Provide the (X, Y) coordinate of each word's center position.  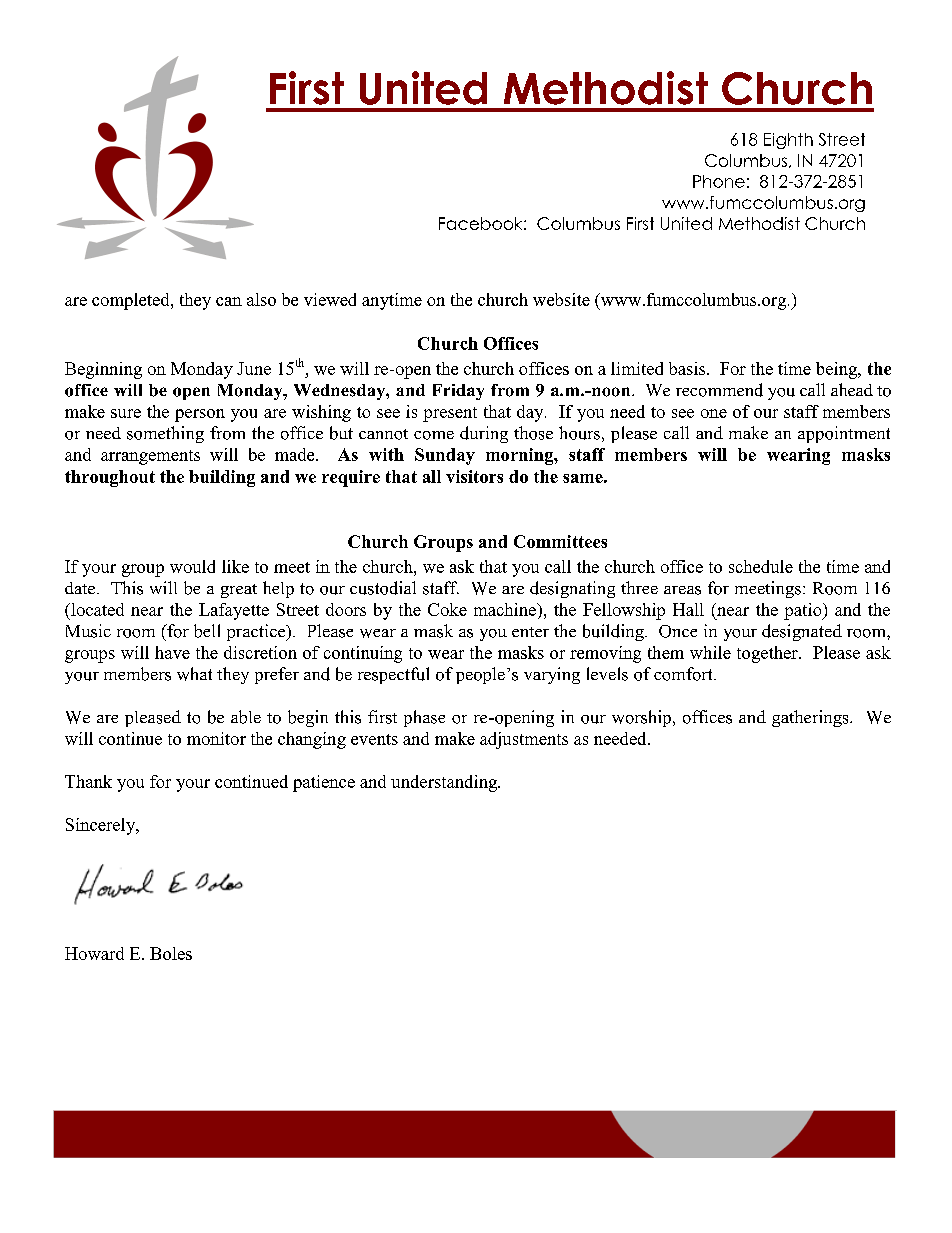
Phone (719, 181)
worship (641, 718)
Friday (458, 392)
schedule (761, 566)
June (254, 368)
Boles (171, 953)
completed (132, 301)
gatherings (811, 718)
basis (688, 368)
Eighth (788, 141)
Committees (560, 541)
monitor (216, 738)
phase (424, 718)
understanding (445, 783)
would (192, 566)
